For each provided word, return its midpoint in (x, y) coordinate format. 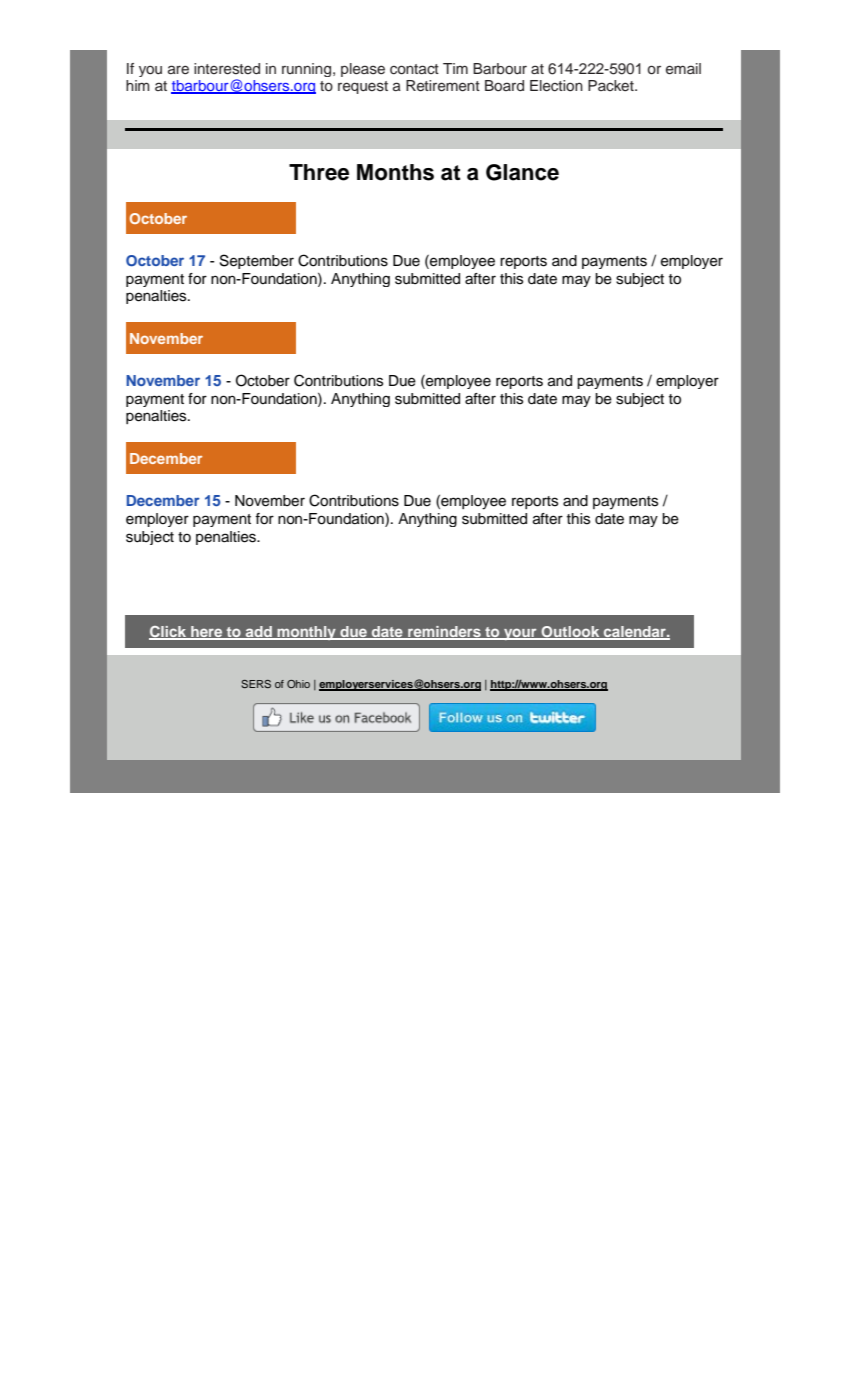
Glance (522, 172)
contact (414, 69)
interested (227, 69)
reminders (444, 632)
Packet (612, 85)
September (257, 261)
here (207, 632)
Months (395, 172)
